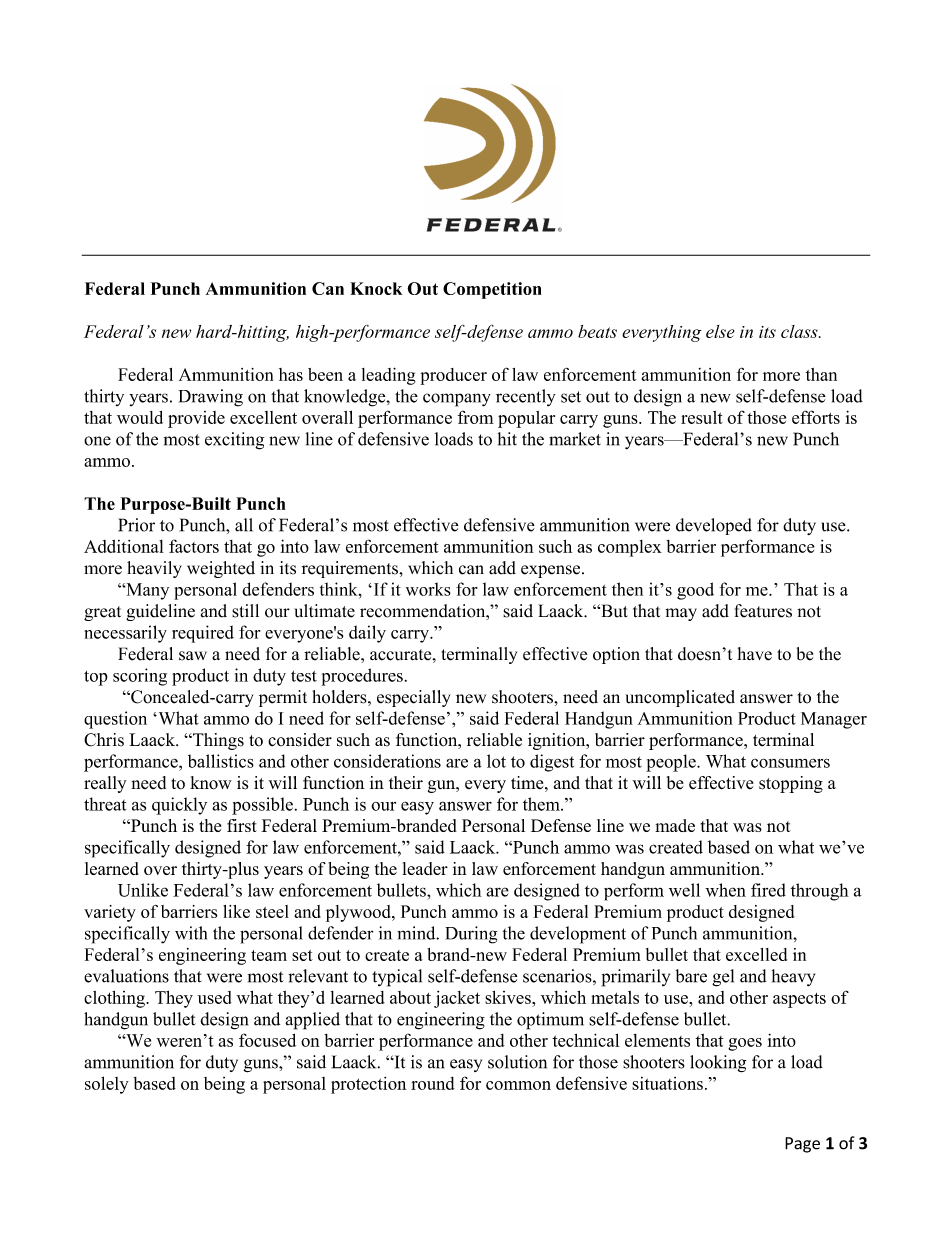 The image size is (952, 1233). What do you see at coordinates (720, 331) in the page?
I see `else` at bounding box center [720, 331].
